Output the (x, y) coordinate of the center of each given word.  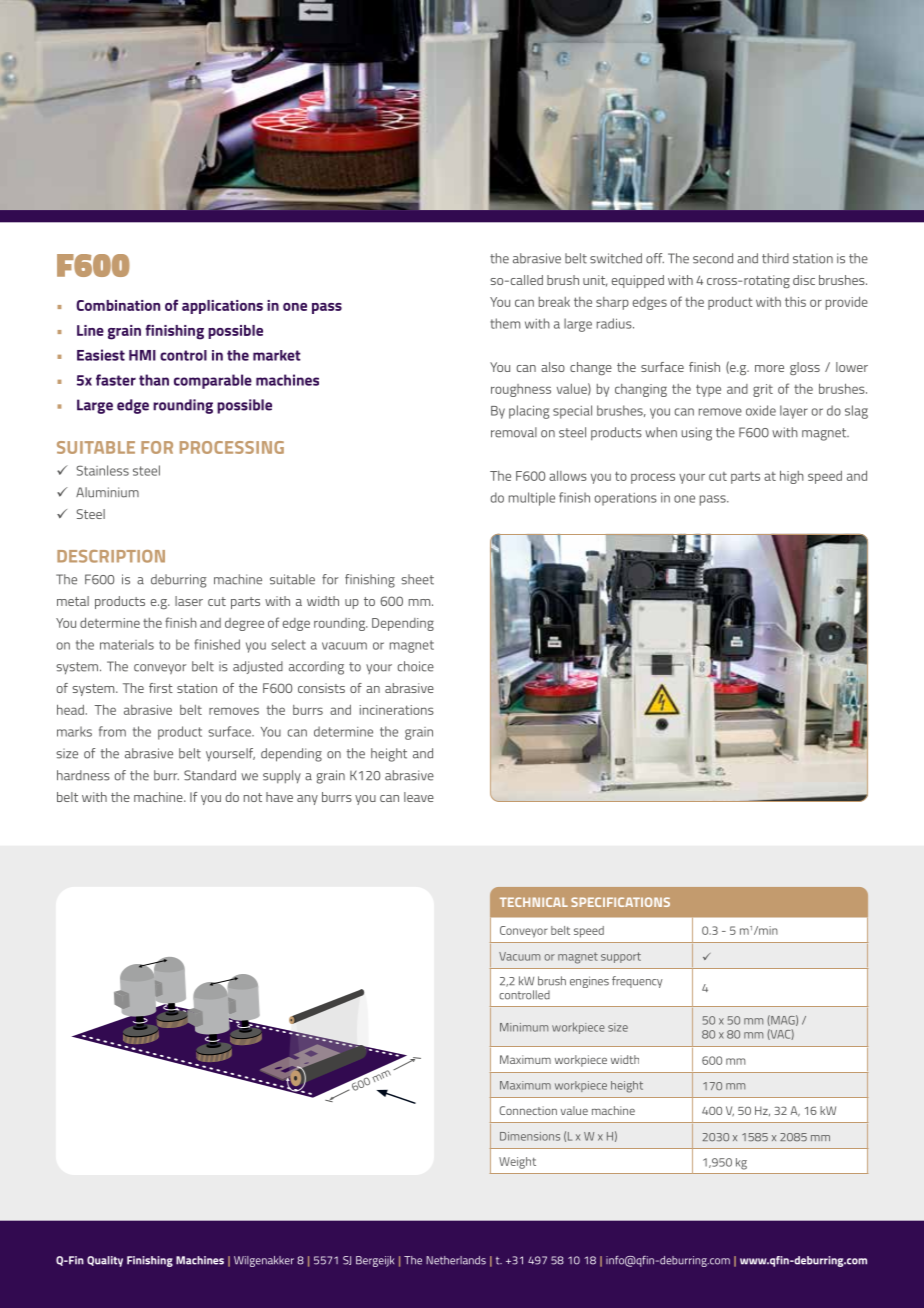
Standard (210, 775)
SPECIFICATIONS (620, 902)
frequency (637, 982)
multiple (532, 499)
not (253, 797)
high (792, 477)
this (795, 302)
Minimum (524, 1027)
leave (419, 797)
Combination (118, 305)
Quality (105, 1261)
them (505, 323)
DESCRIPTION (111, 556)
